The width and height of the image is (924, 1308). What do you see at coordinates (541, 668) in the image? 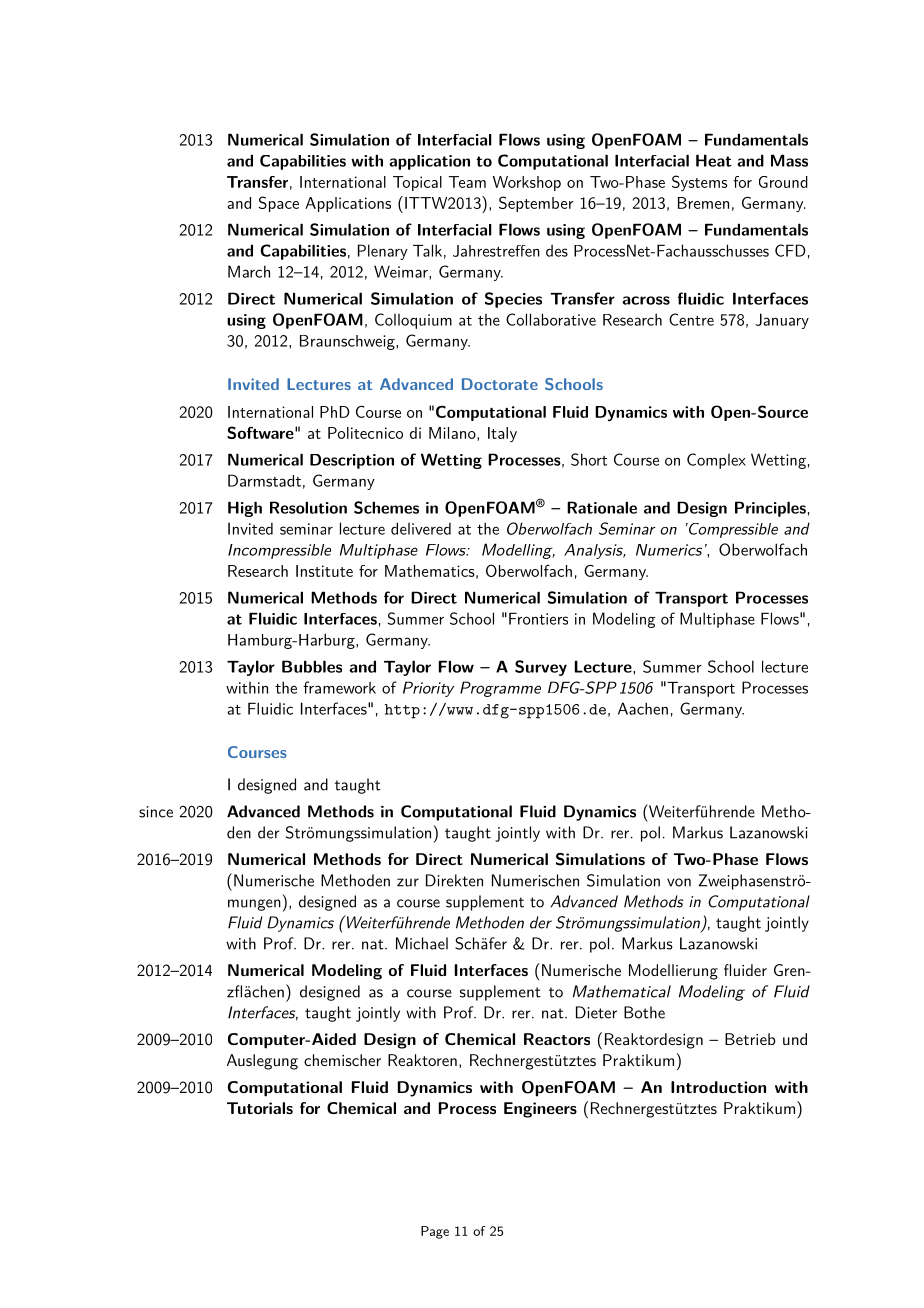
I see `Survey` at bounding box center [541, 668].
